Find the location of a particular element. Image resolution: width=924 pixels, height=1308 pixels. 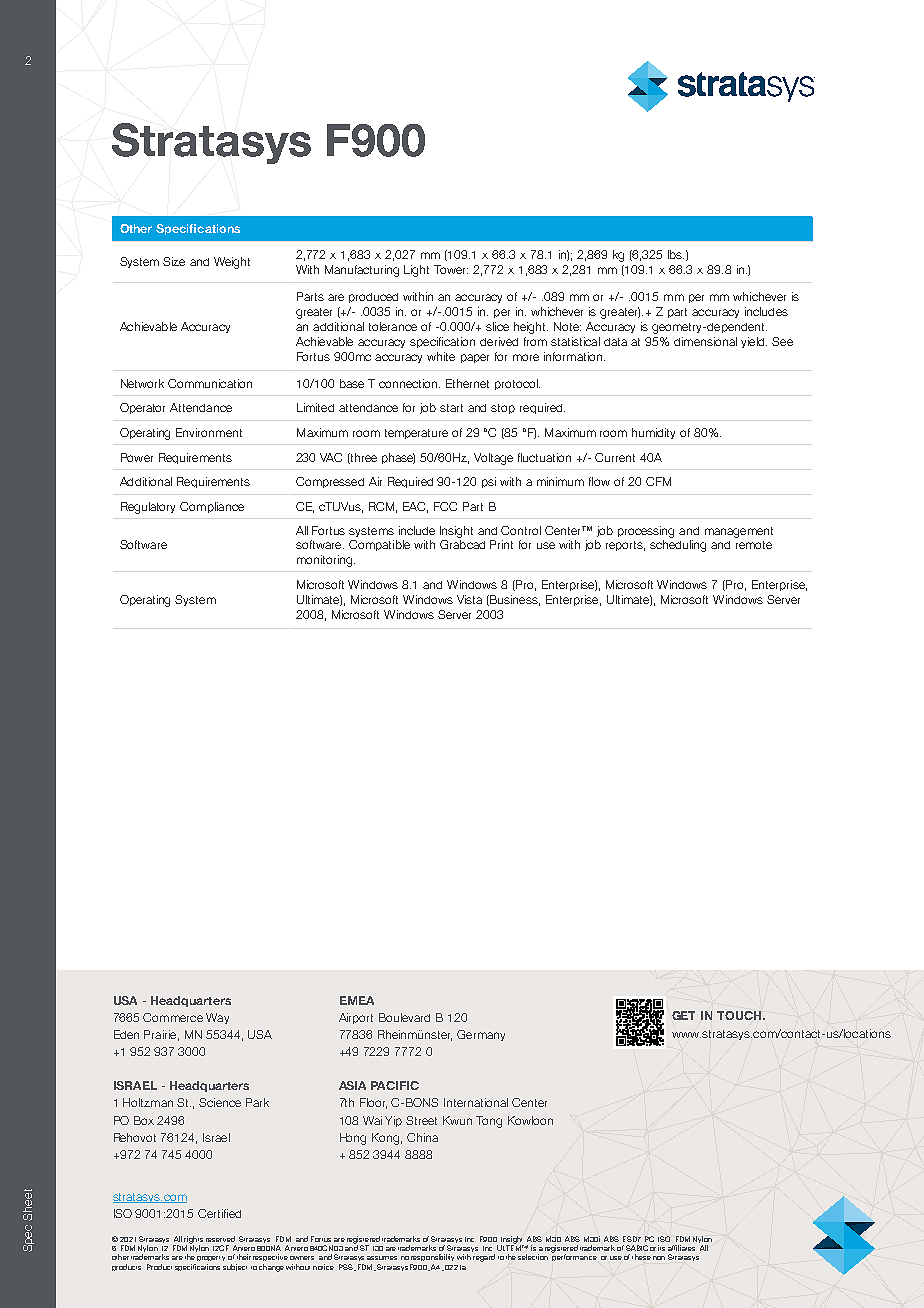

affiliates is located at coordinates (681, 1248).
